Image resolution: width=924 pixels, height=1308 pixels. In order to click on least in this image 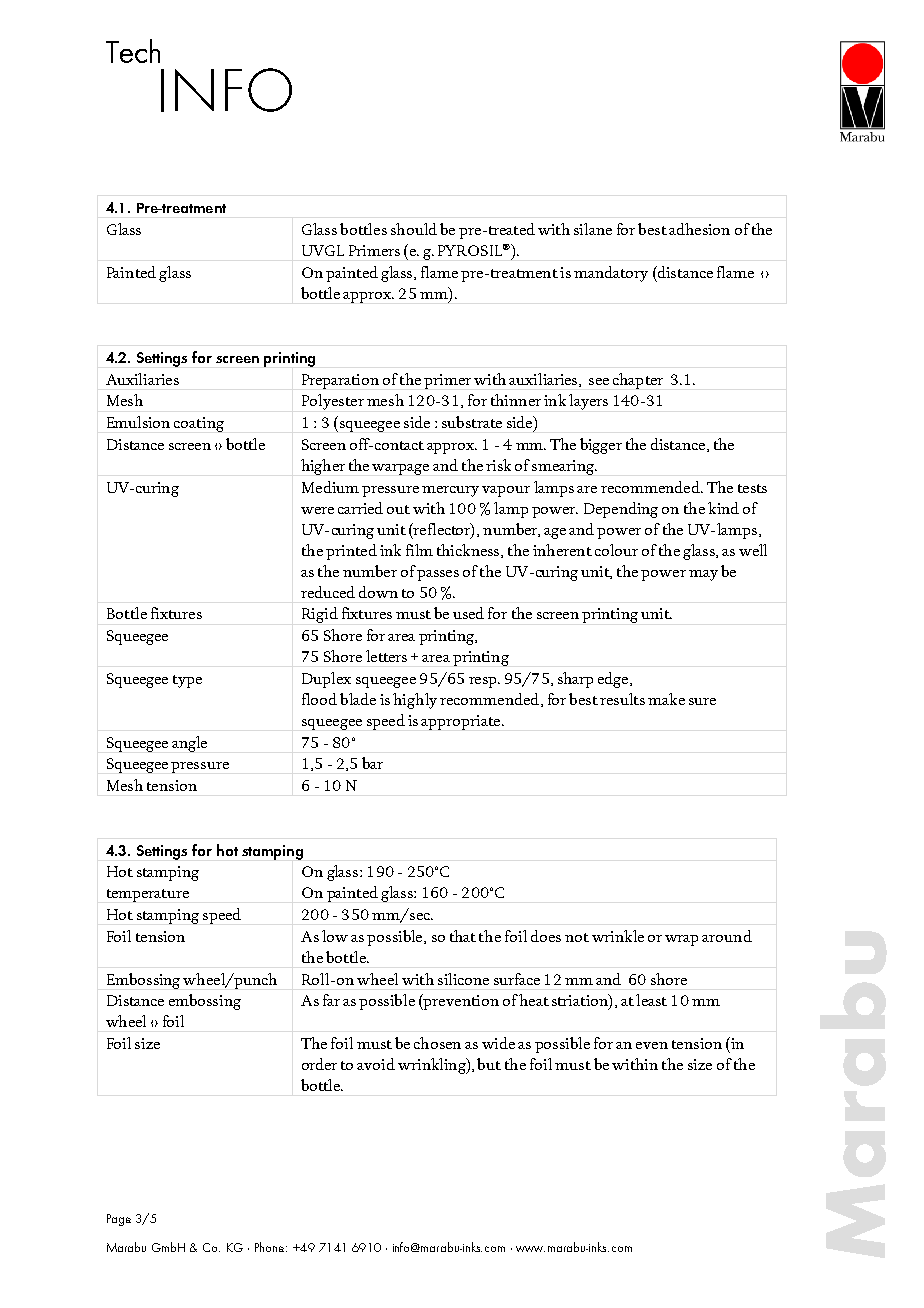, I will do `click(651, 1000)`.
